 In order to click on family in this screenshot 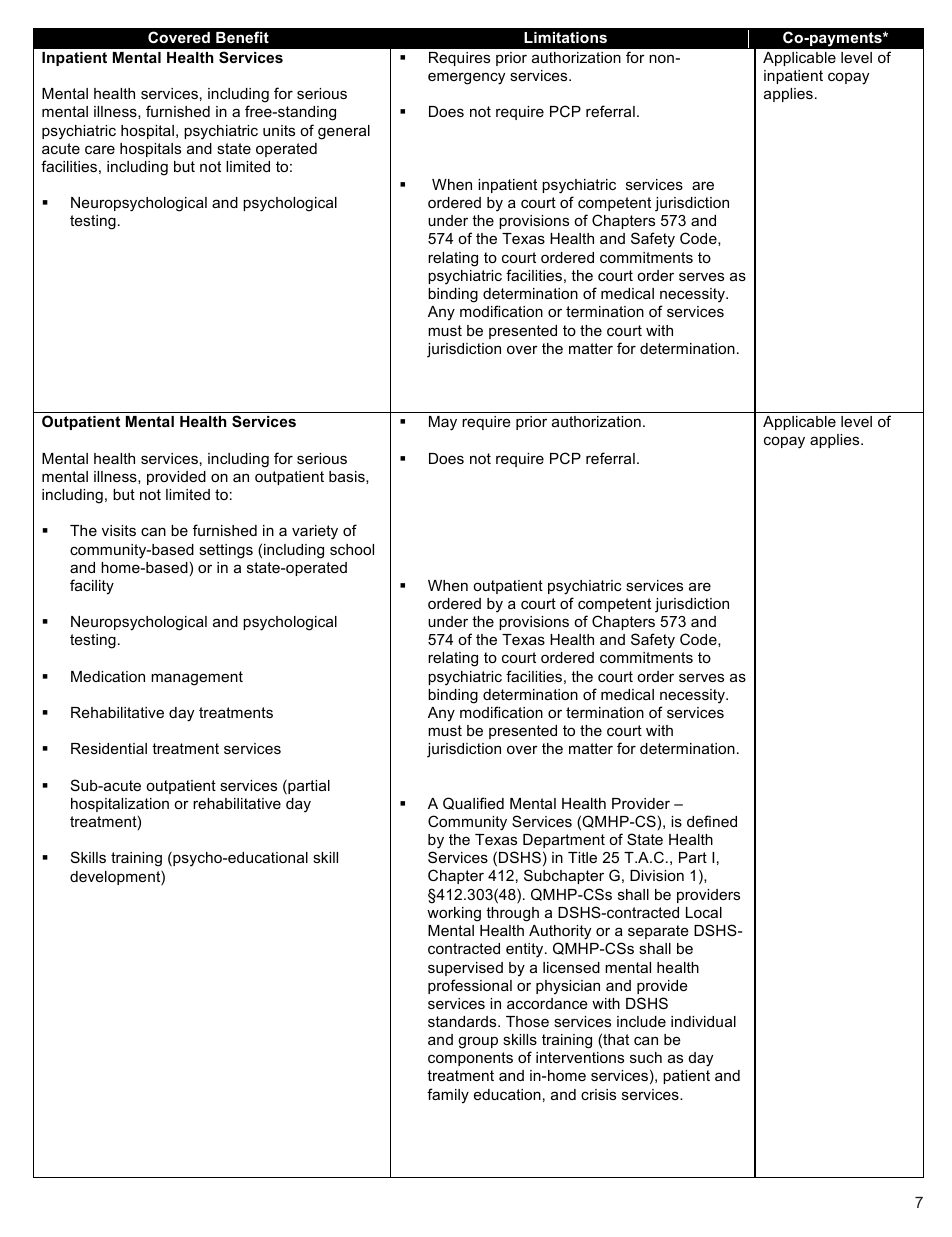, I will do `click(448, 1096)`.
